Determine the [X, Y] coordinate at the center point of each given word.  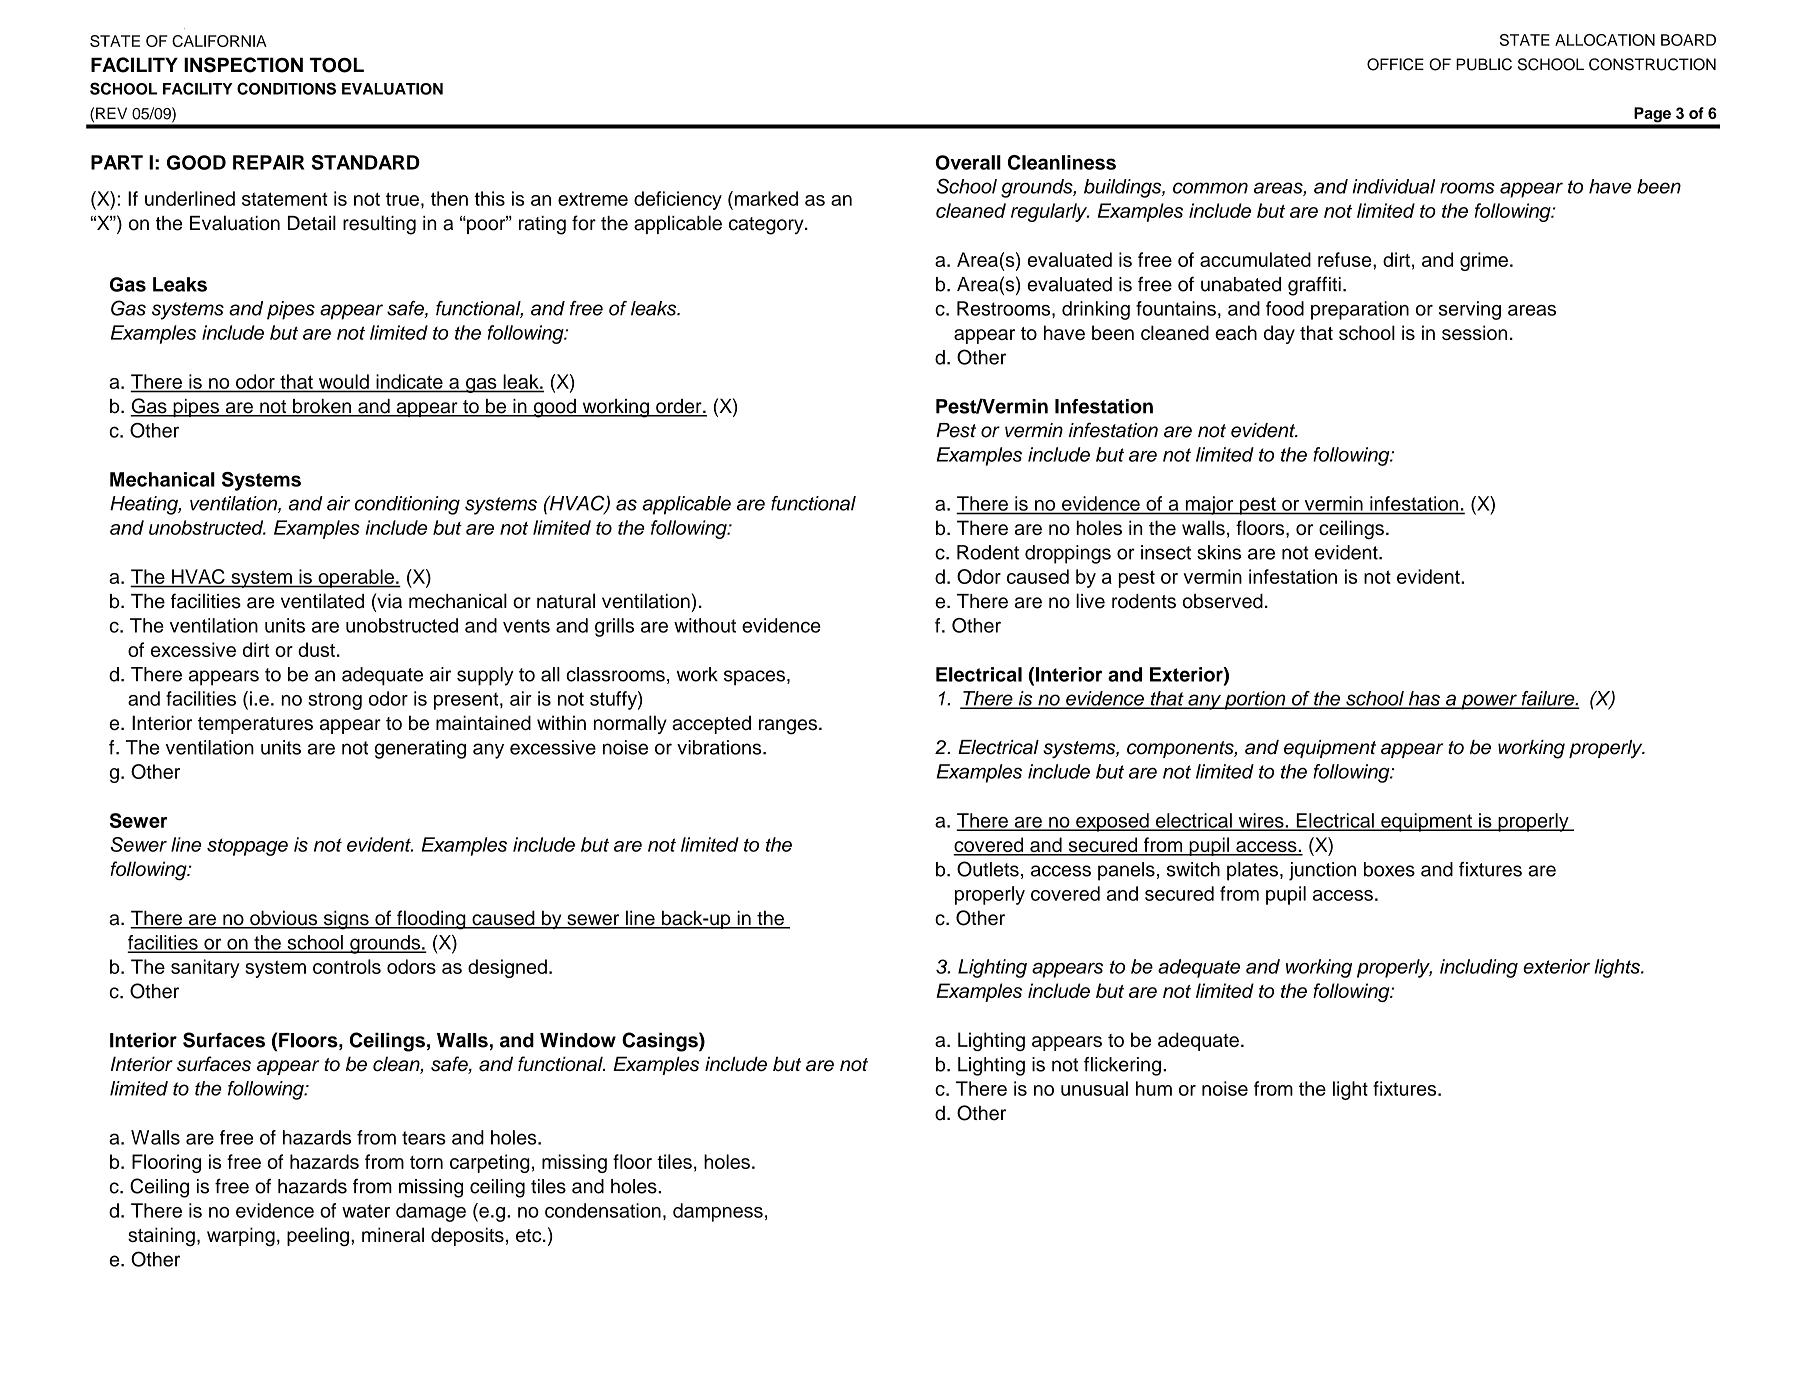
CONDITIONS [286, 88]
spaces [754, 678]
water [366, 1211]
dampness [718, 1212]
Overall [968, 162]
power [1489, 702]
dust [316, 649]
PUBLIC [1484, 64]
